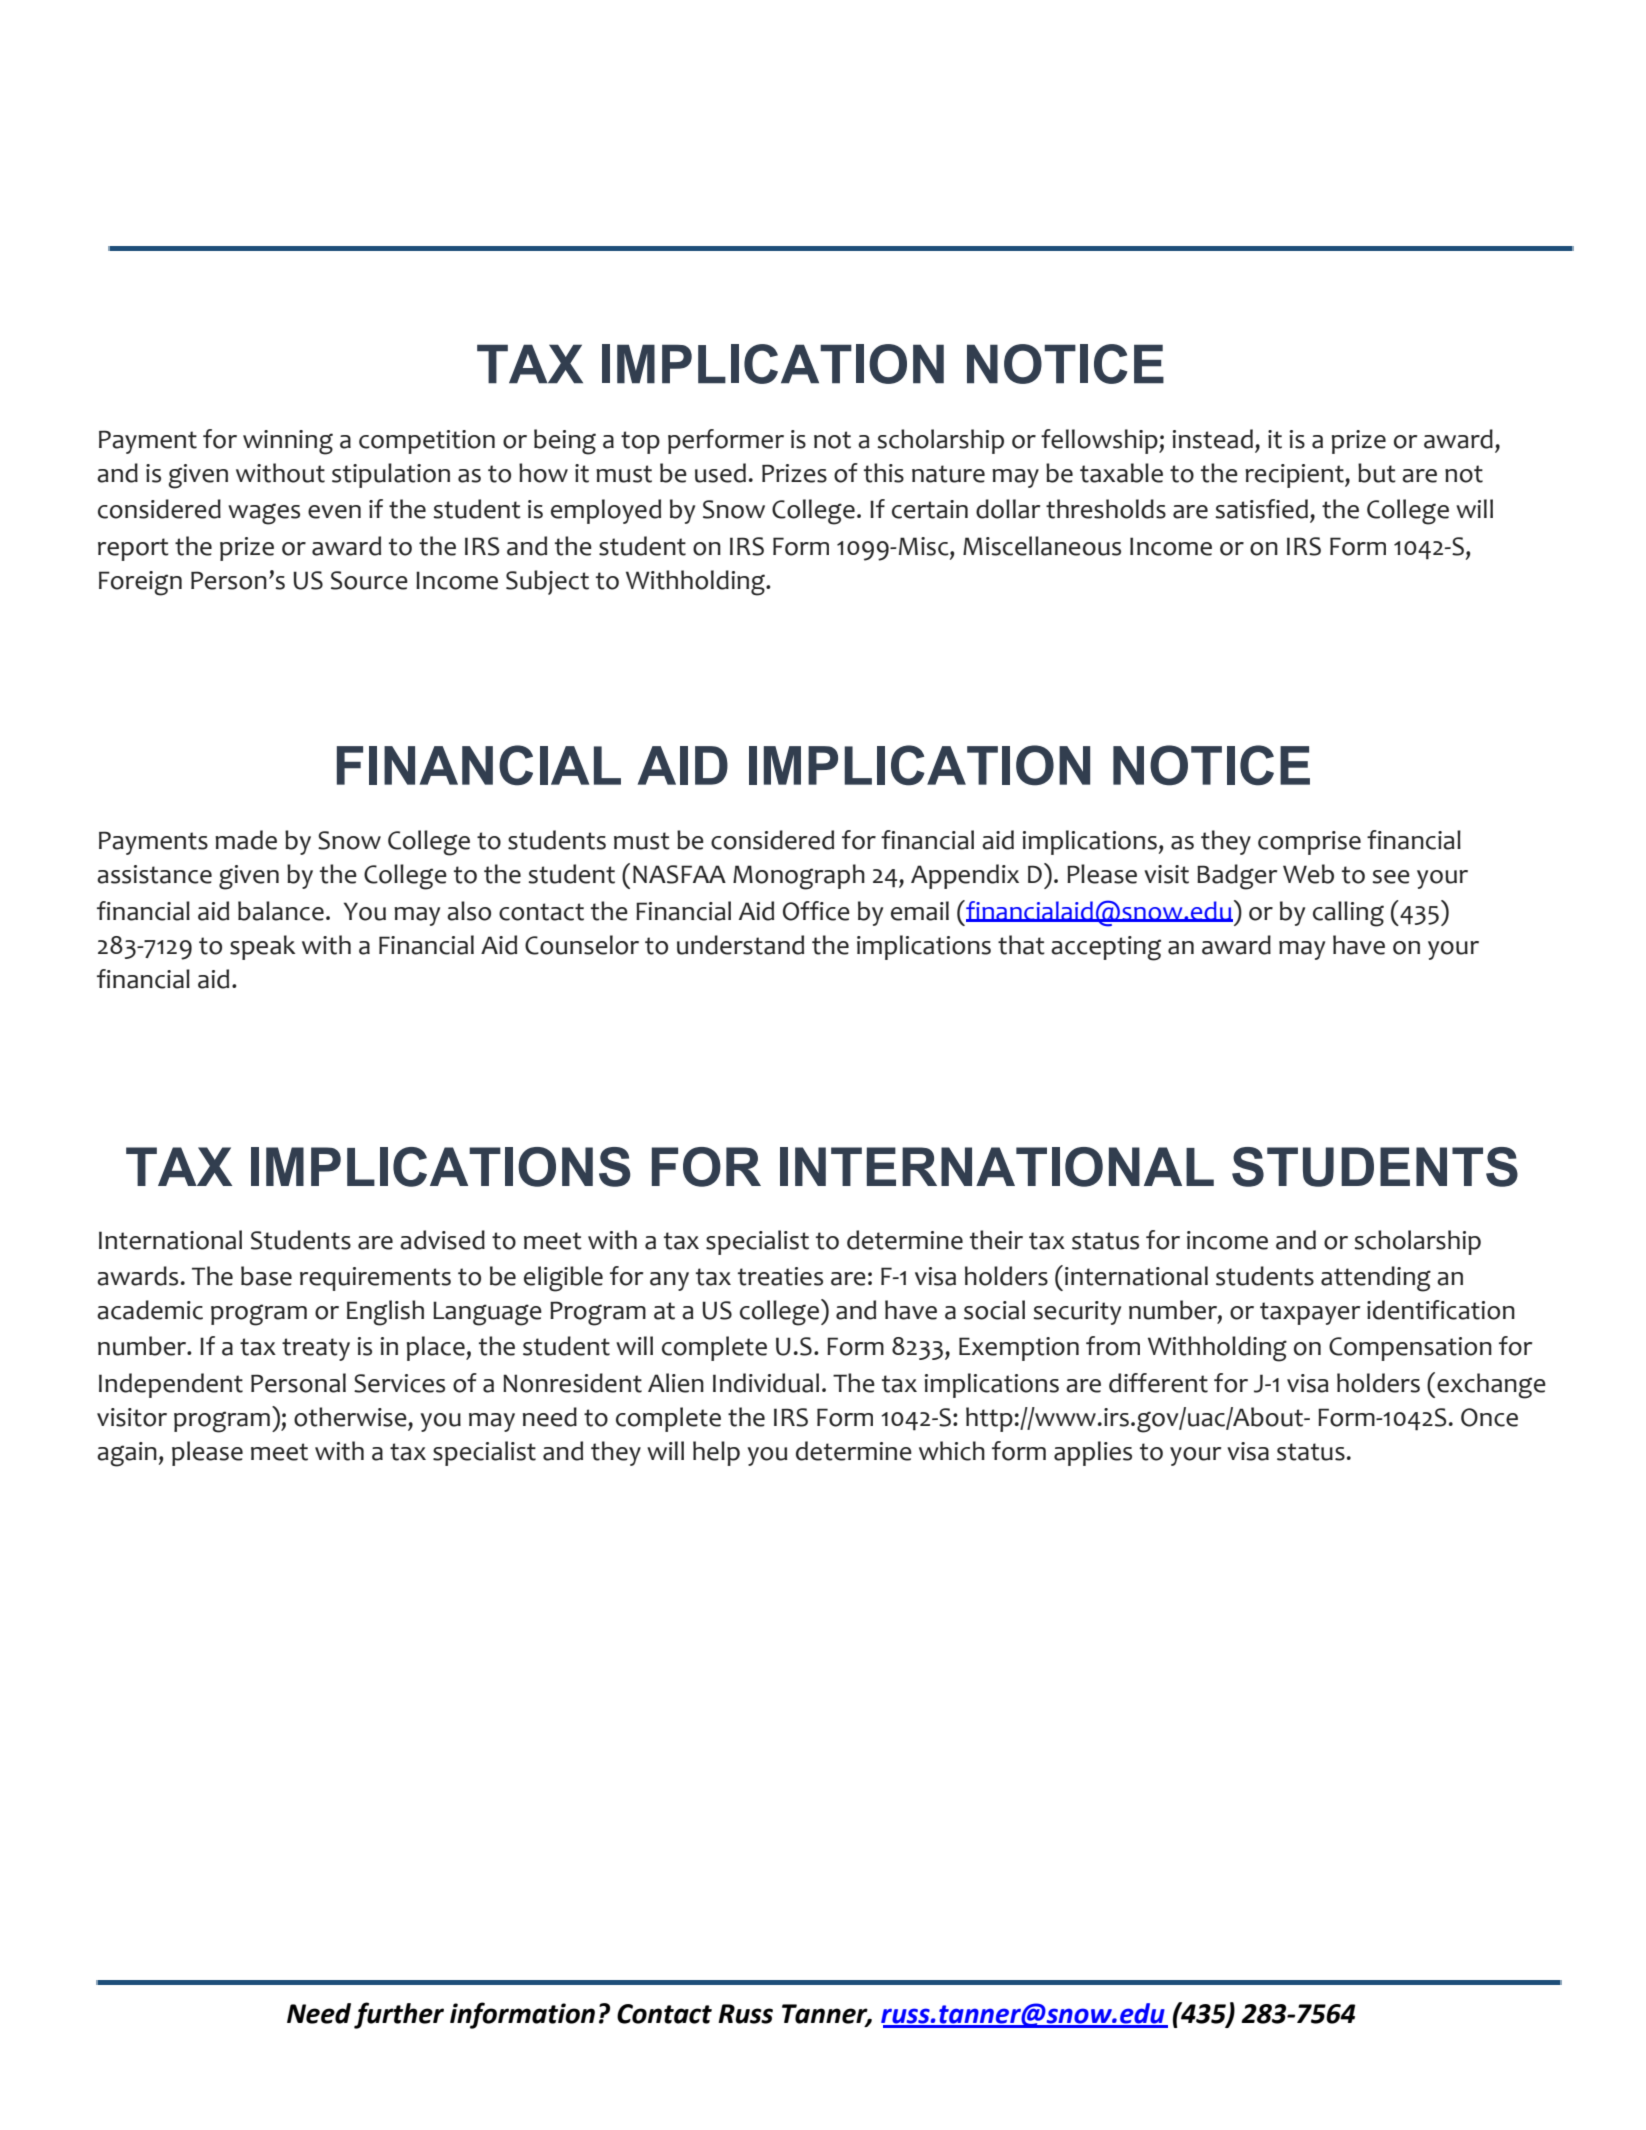  Describe the element at coordinates (716, 1453) in the image. I see `help` at that location.
